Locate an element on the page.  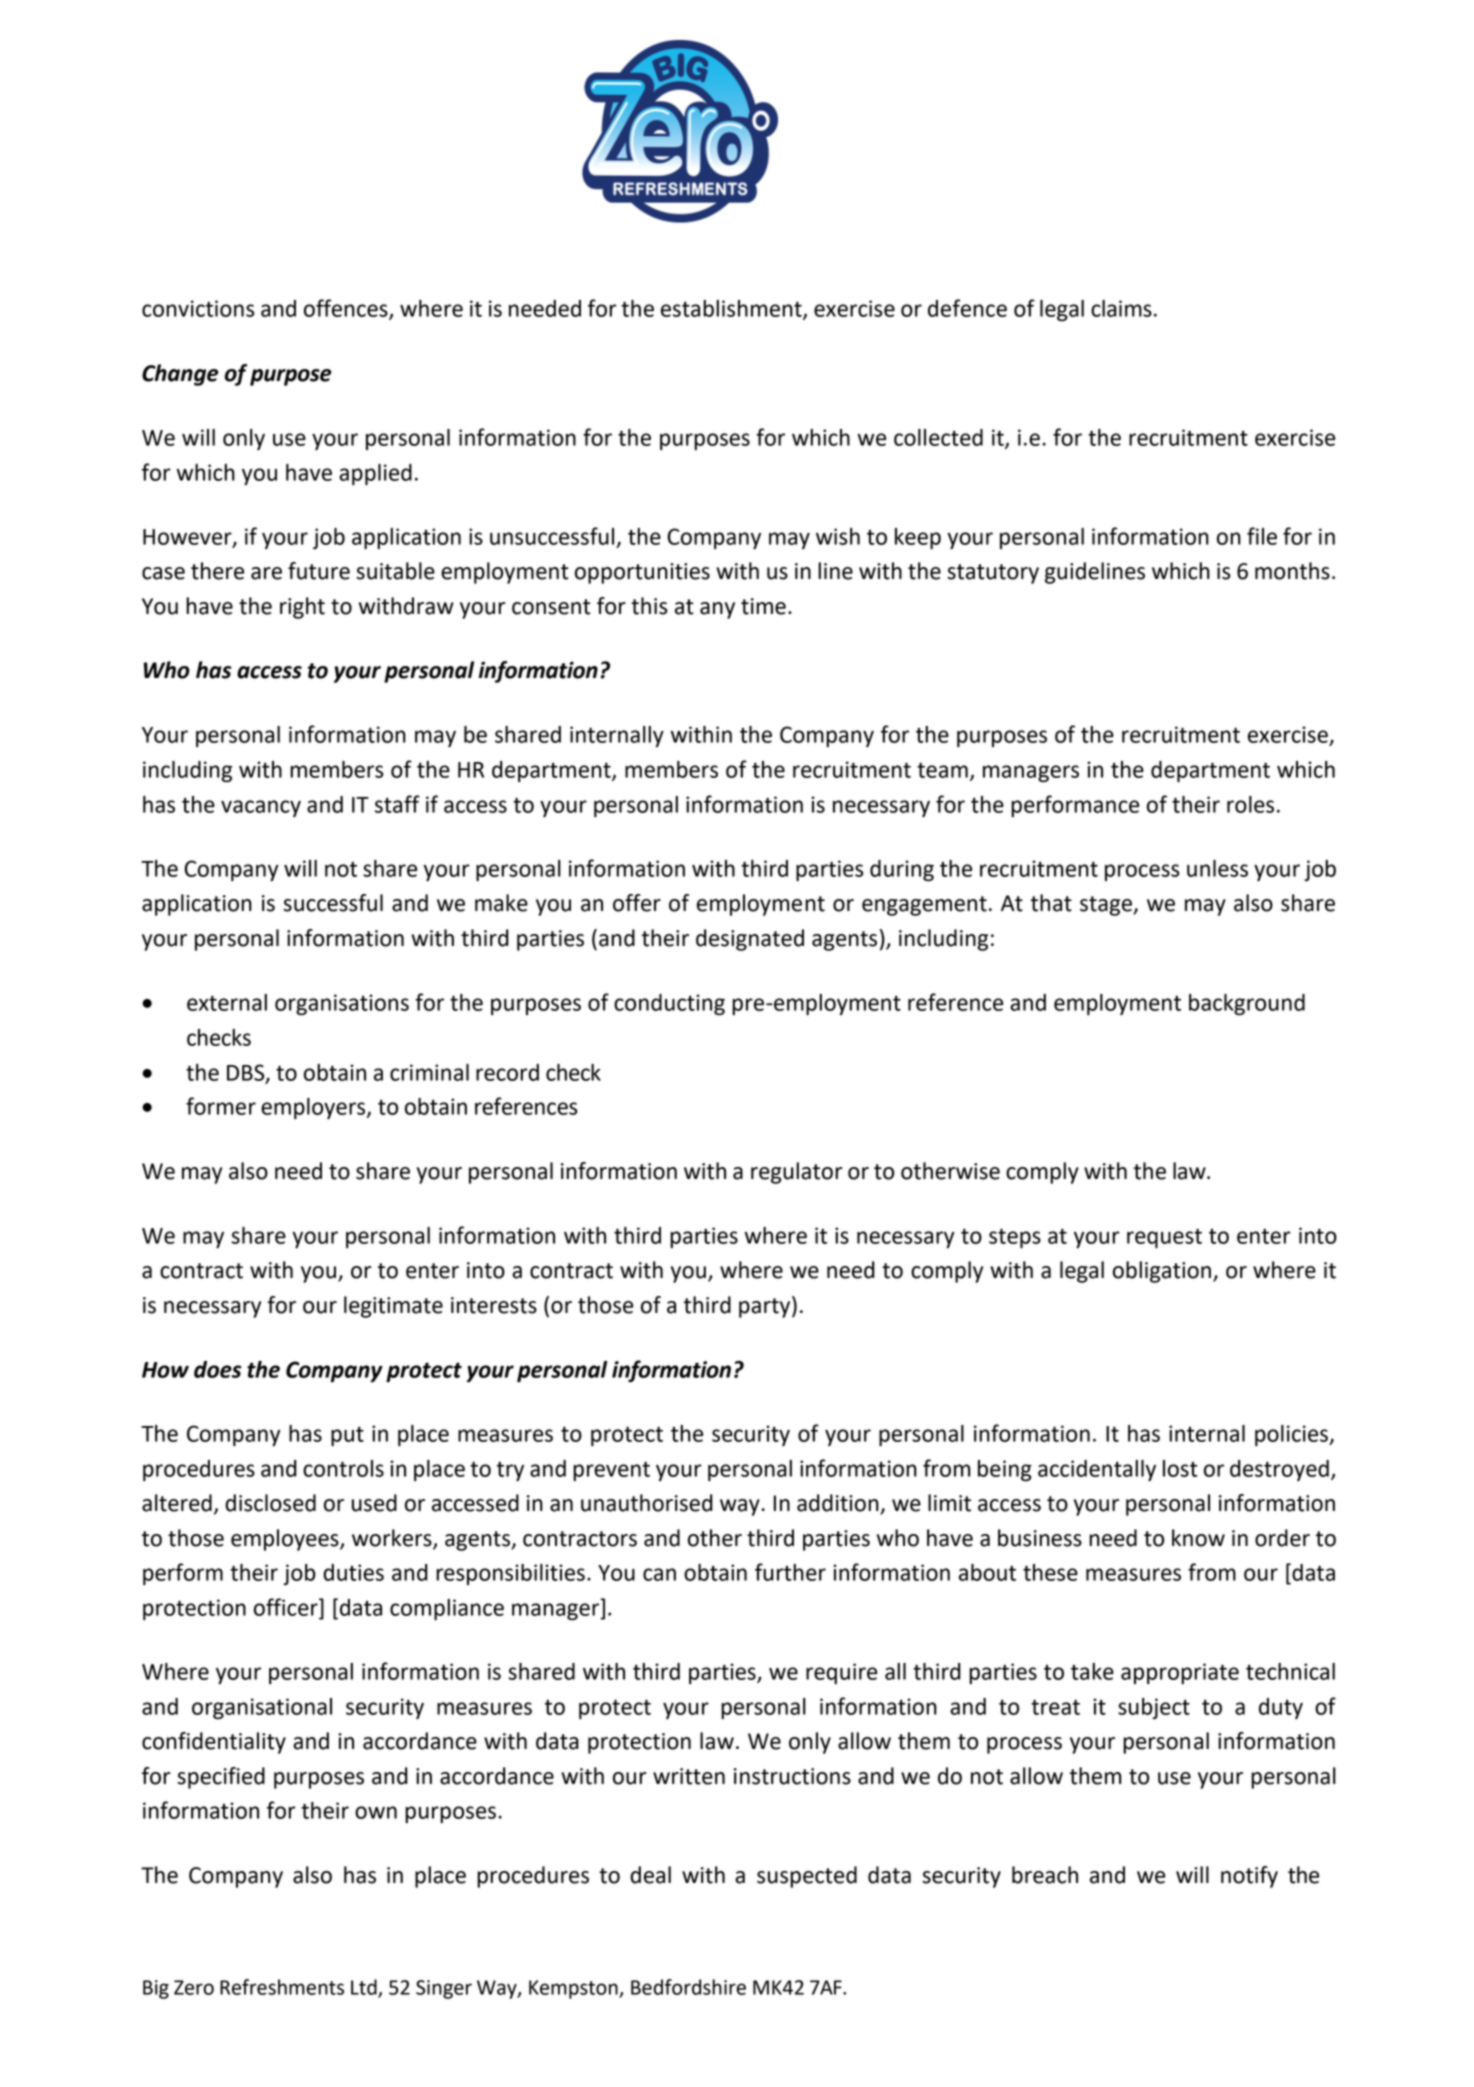
offences is located at coordinates (347, 309).
